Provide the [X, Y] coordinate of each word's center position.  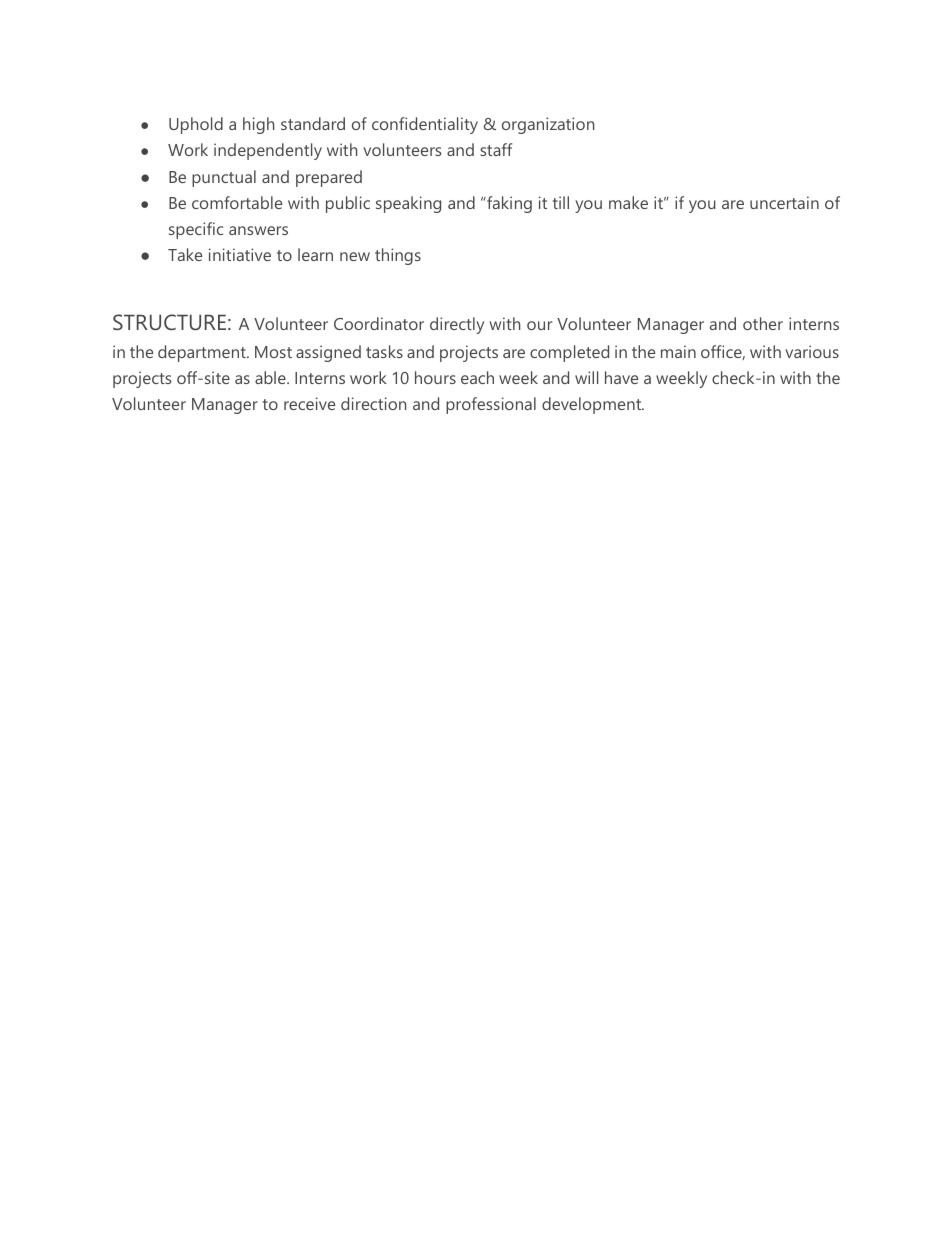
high [258, 125]
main [678, 351]
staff [496, 149]
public [348, 204]
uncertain [784, 202]
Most [273, 352]
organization [548, 125]
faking [508, 204]
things [398, 256]
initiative [240, 254]
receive [309, 403]
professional [491, 405]
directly [457, 325]
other [763, 323]
